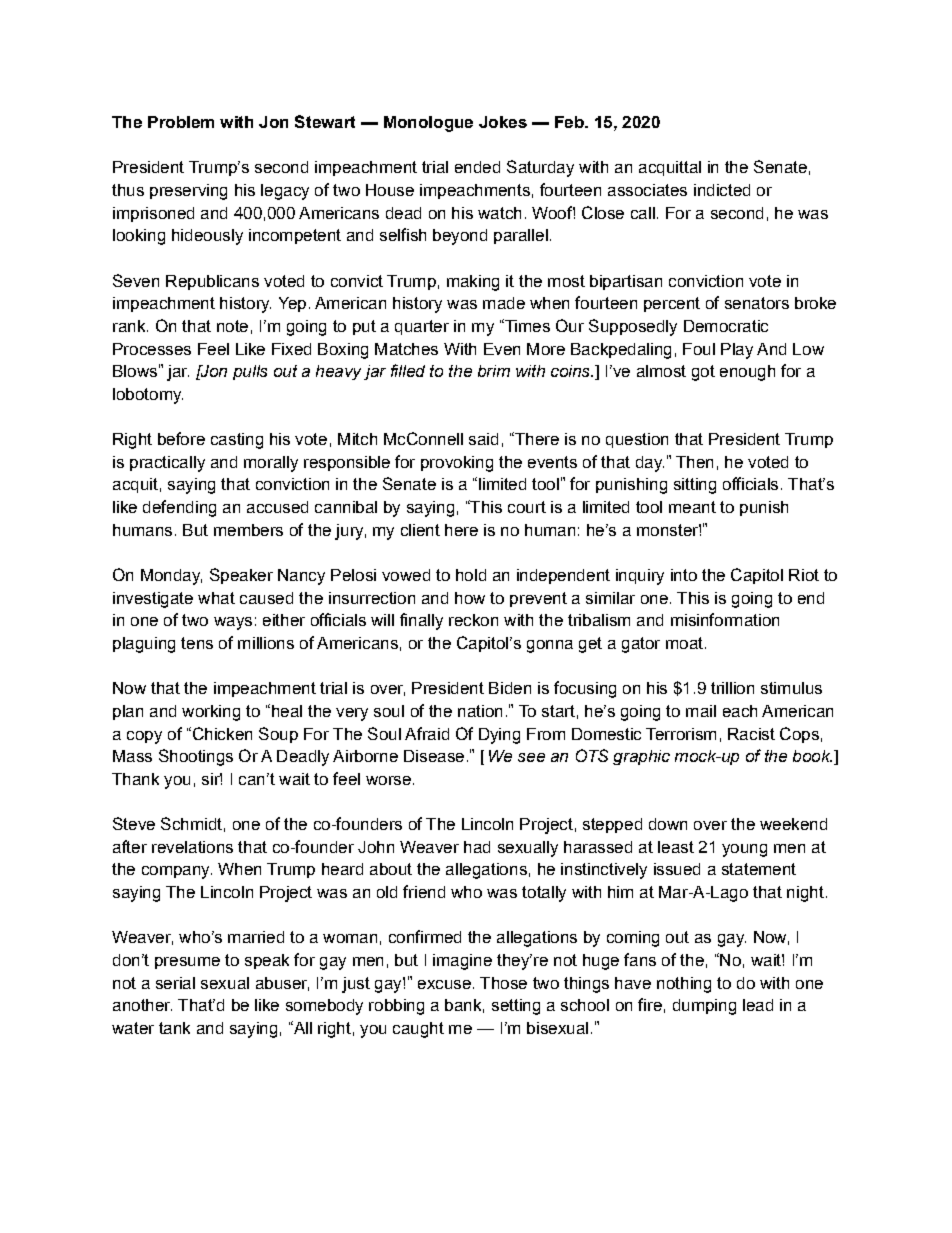 The width and height of the screenshot is (952, 1233). I want to click on ended, so click(477, 167).
